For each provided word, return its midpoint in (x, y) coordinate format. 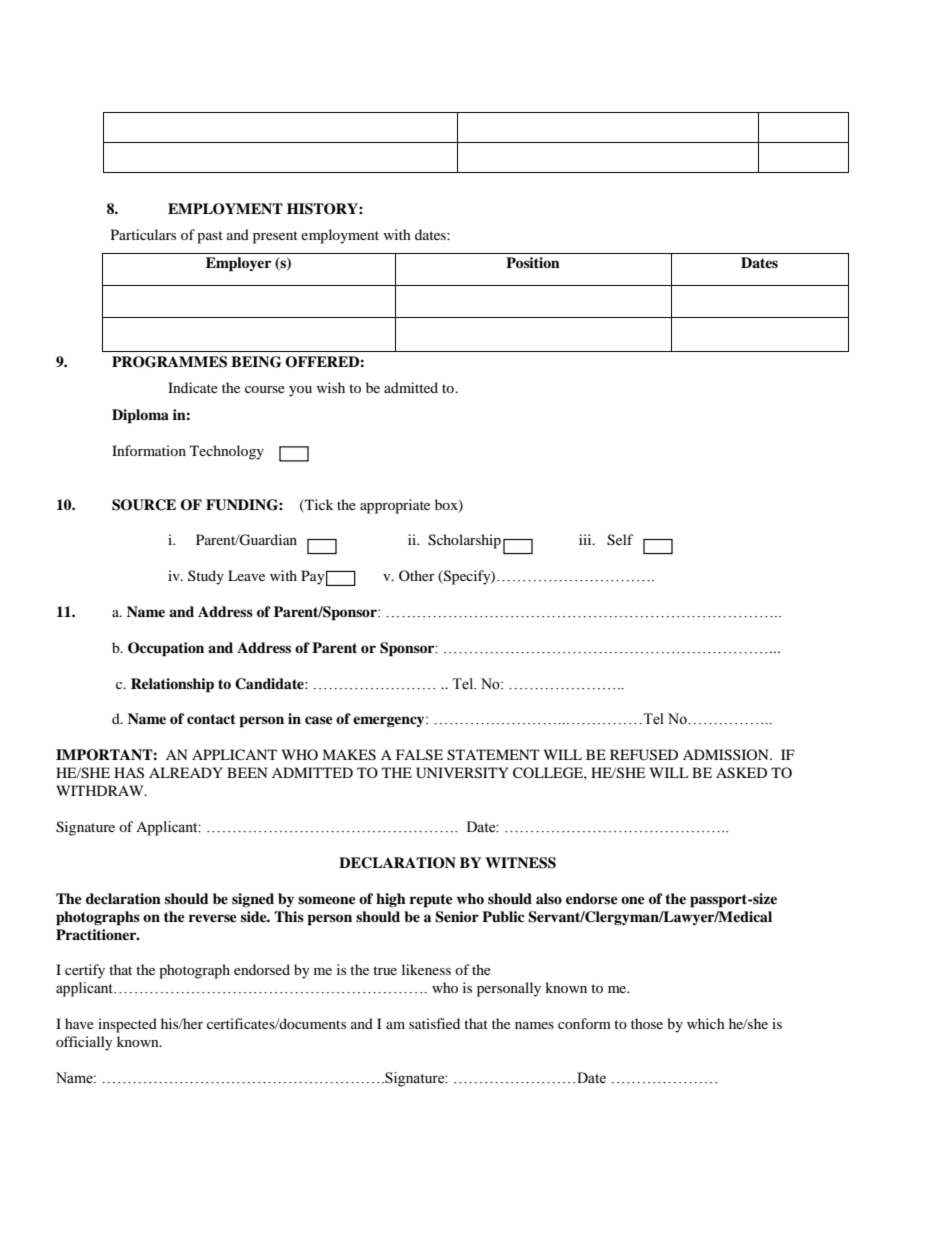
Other (417, 575)
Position (533, 263)
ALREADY (186, 772)
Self (620, 540)
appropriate (395, 506)
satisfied (434, 1023)
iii (586, 539)
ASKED (741, 773)
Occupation (166, 649)
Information (149, 450)
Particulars (143, 234)
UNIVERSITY (462, 773)
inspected (127, 1025)
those (647, 1023)
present (275, 237)
